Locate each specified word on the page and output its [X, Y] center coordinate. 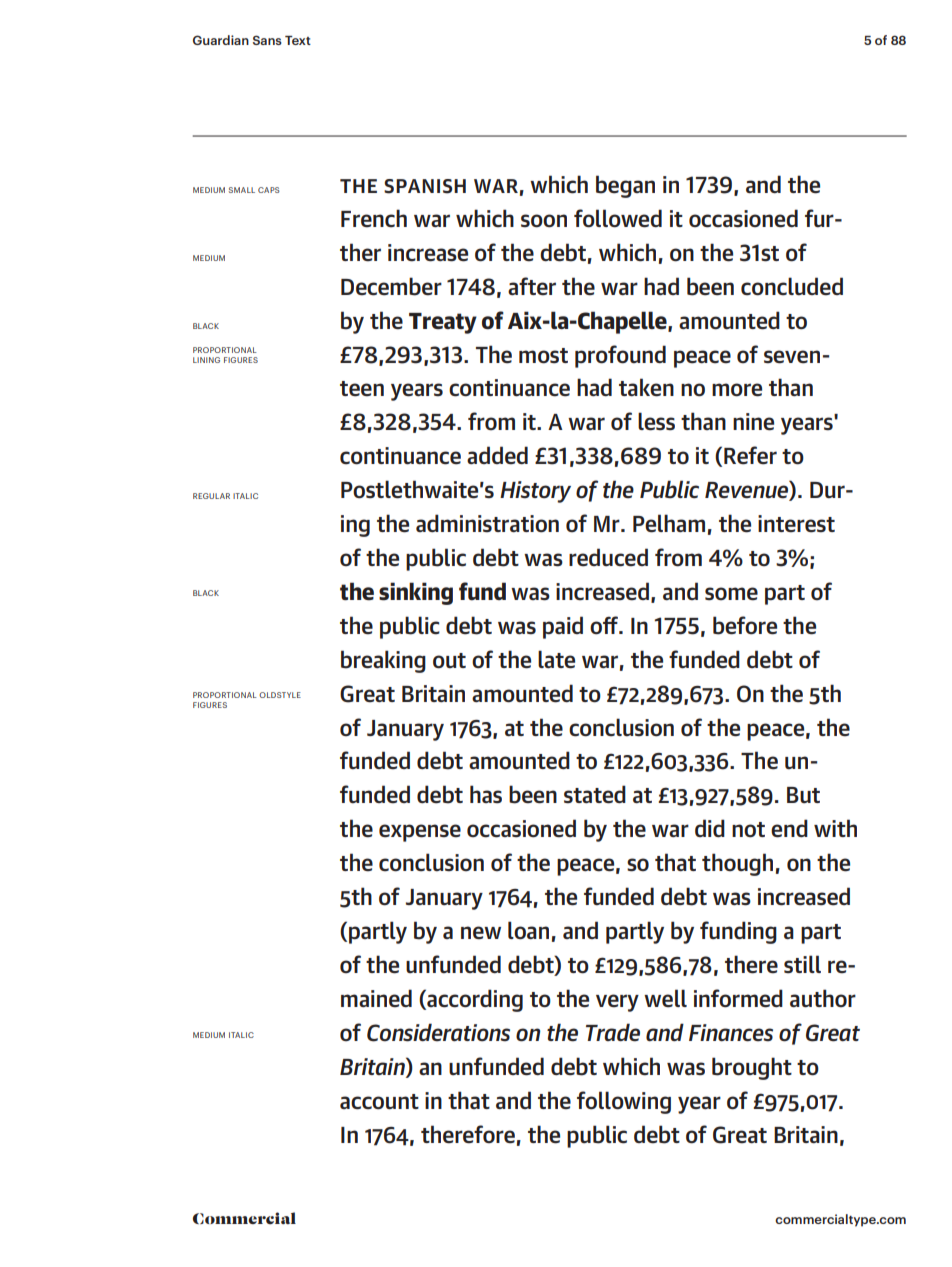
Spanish [425, 186]
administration [487, 523]
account [379, 1102]
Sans [267, 40]
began [625, 186]
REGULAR [211, 496]
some [731, 594]
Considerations [438, 1032]
